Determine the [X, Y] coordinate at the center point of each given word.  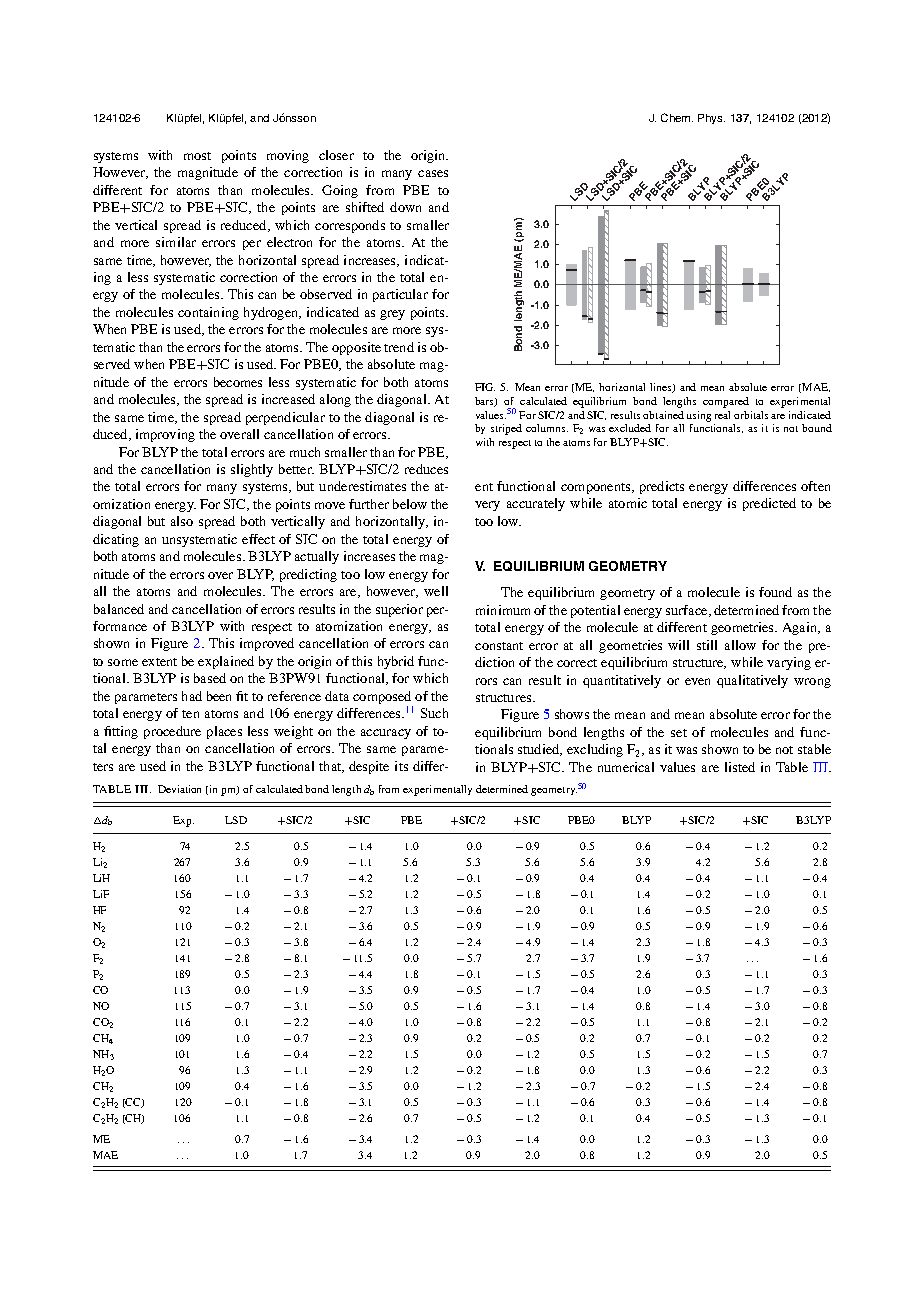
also [182, 521]
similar [176, 242]
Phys [711, 119]
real [722, 415]
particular [400, 295]
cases [433, 173]
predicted [769, 504]
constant [499, 646]
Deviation [179, 789]
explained [226, 662]
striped [506, 429]
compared [726, 402]
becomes [238, 382]
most [197, 156]
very [487, 506]
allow [740, 645]
